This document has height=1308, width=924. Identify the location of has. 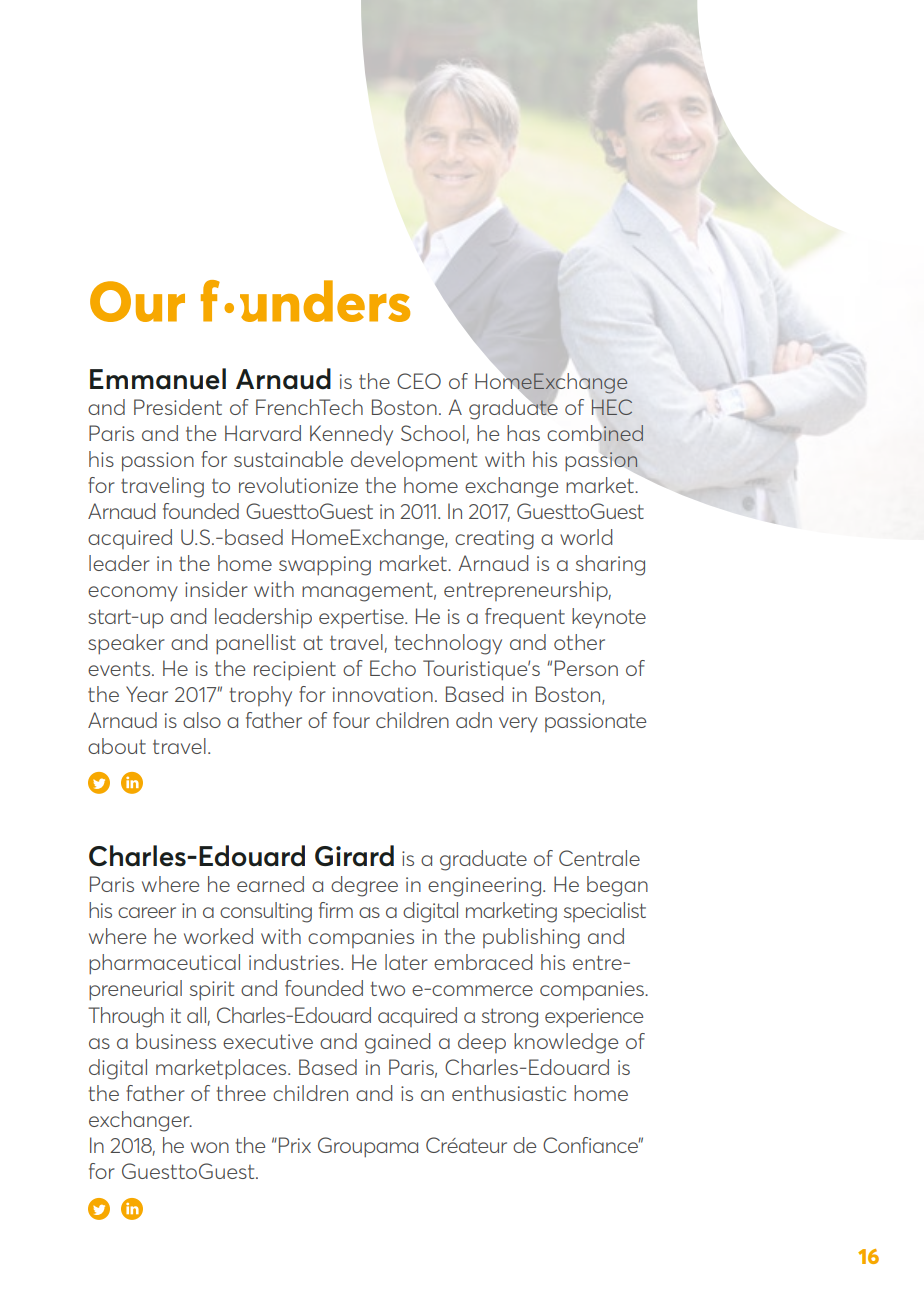
(523, 433).
